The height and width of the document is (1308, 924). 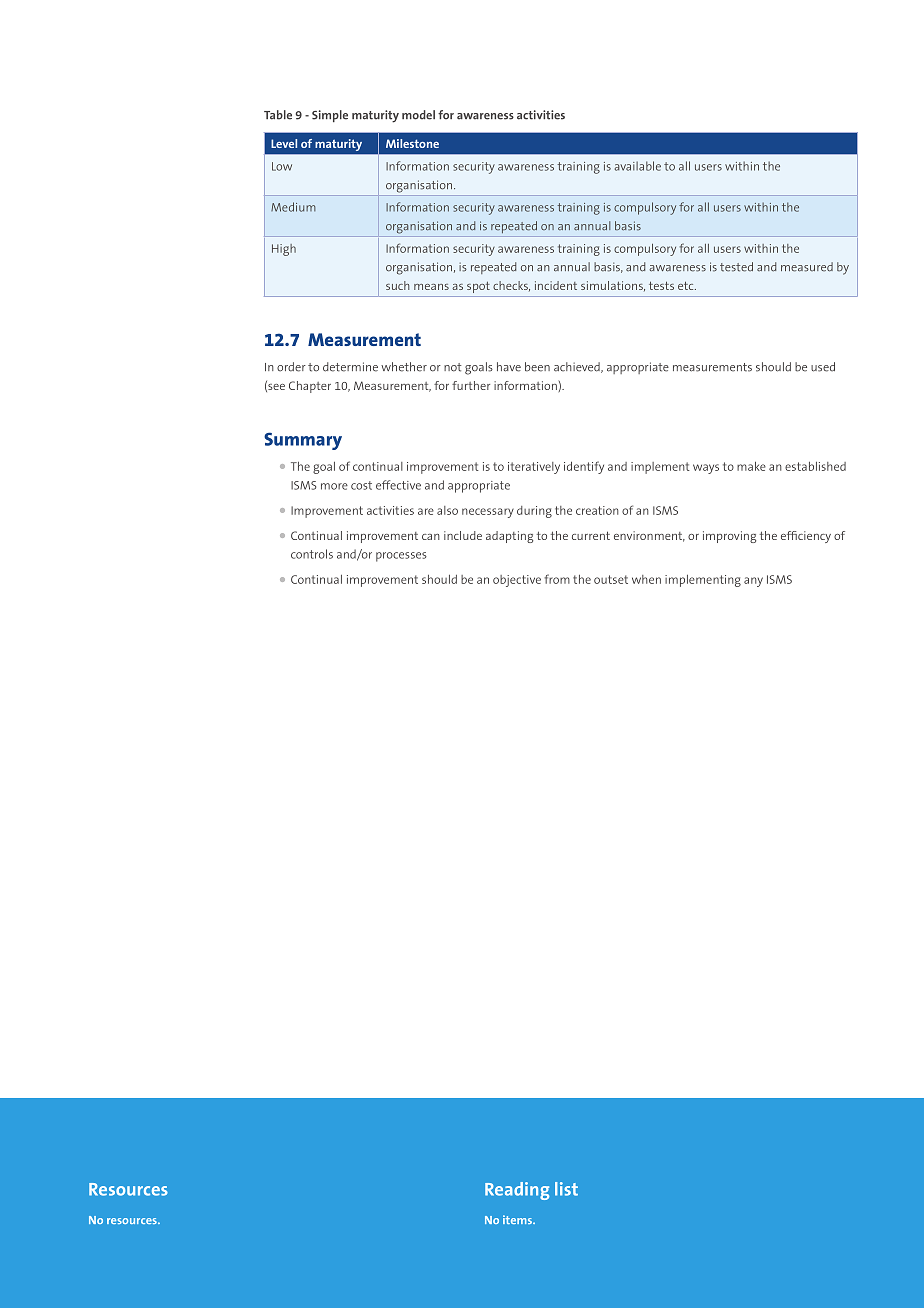 What do you see at coordinates (312, 554) in the document?
I see `controls` at bounding box center [312, 554].
